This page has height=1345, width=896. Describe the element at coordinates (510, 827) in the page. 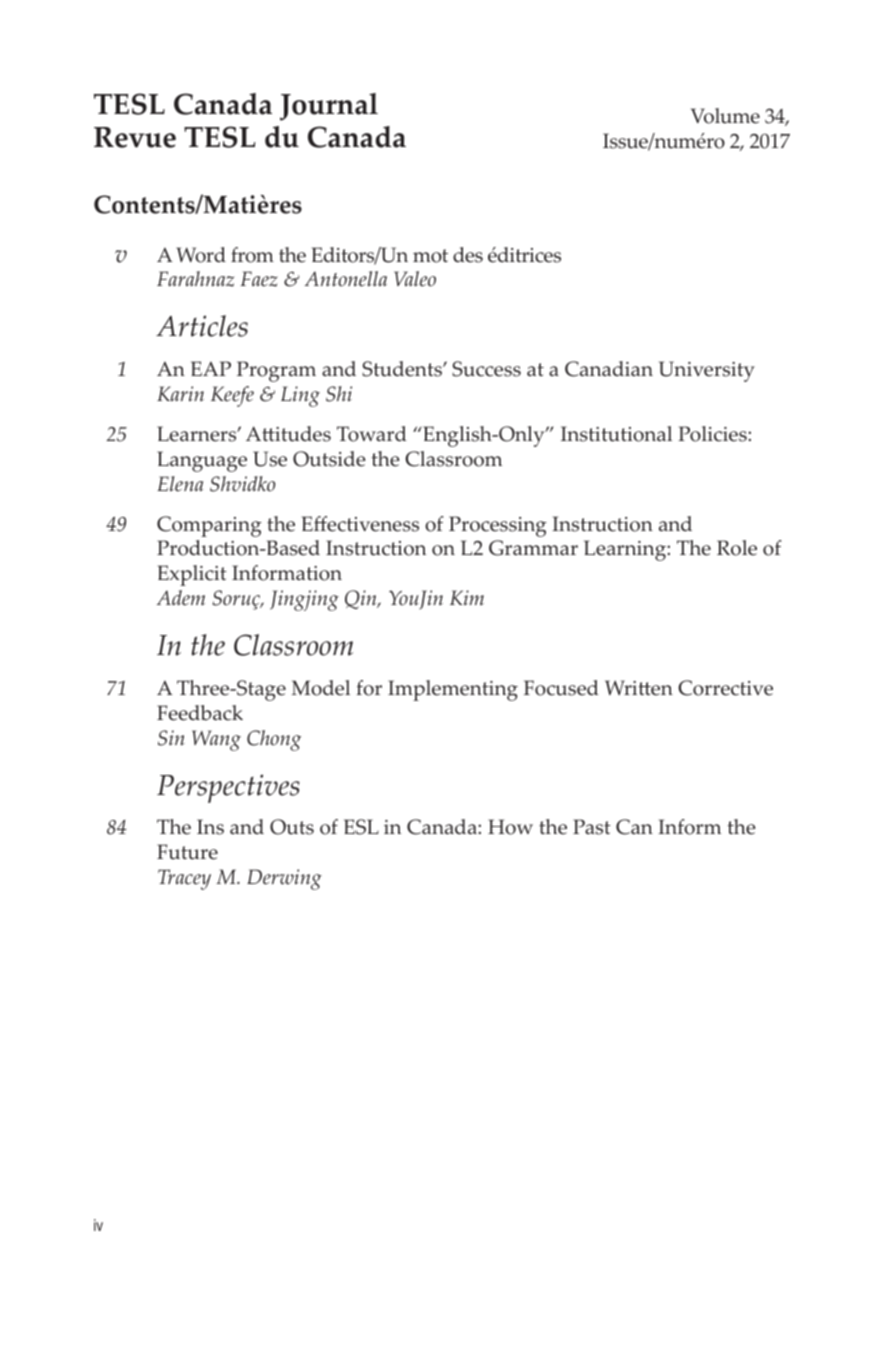

I see `How` at that location.
